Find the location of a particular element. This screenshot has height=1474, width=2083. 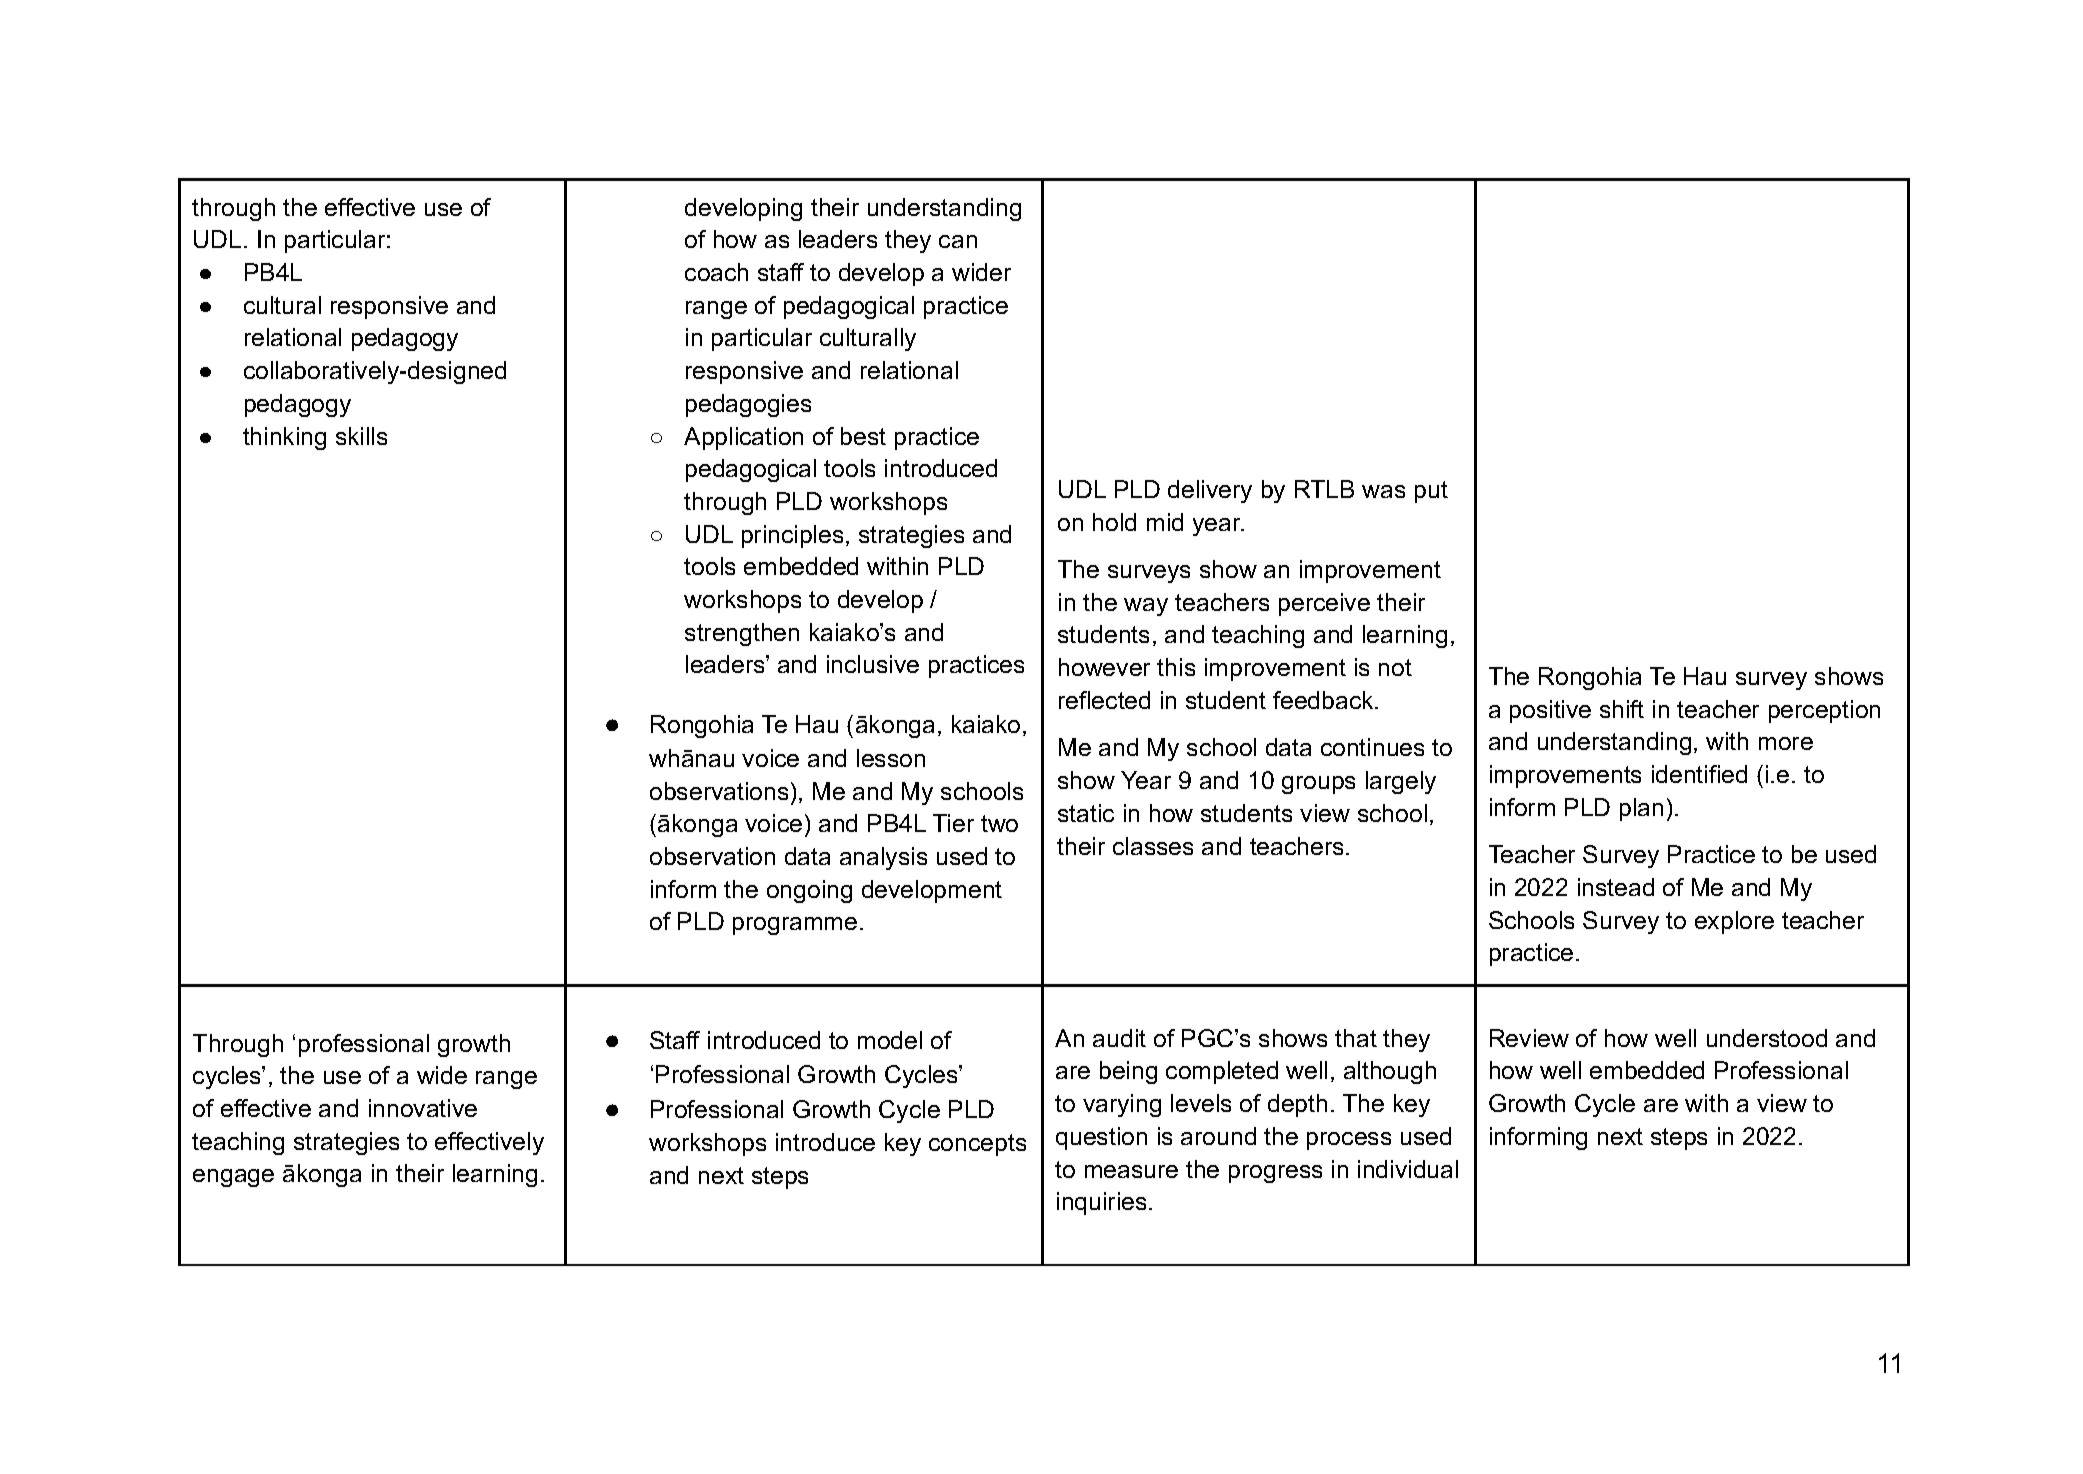

reflected is located at coordinates (1104, 700).
